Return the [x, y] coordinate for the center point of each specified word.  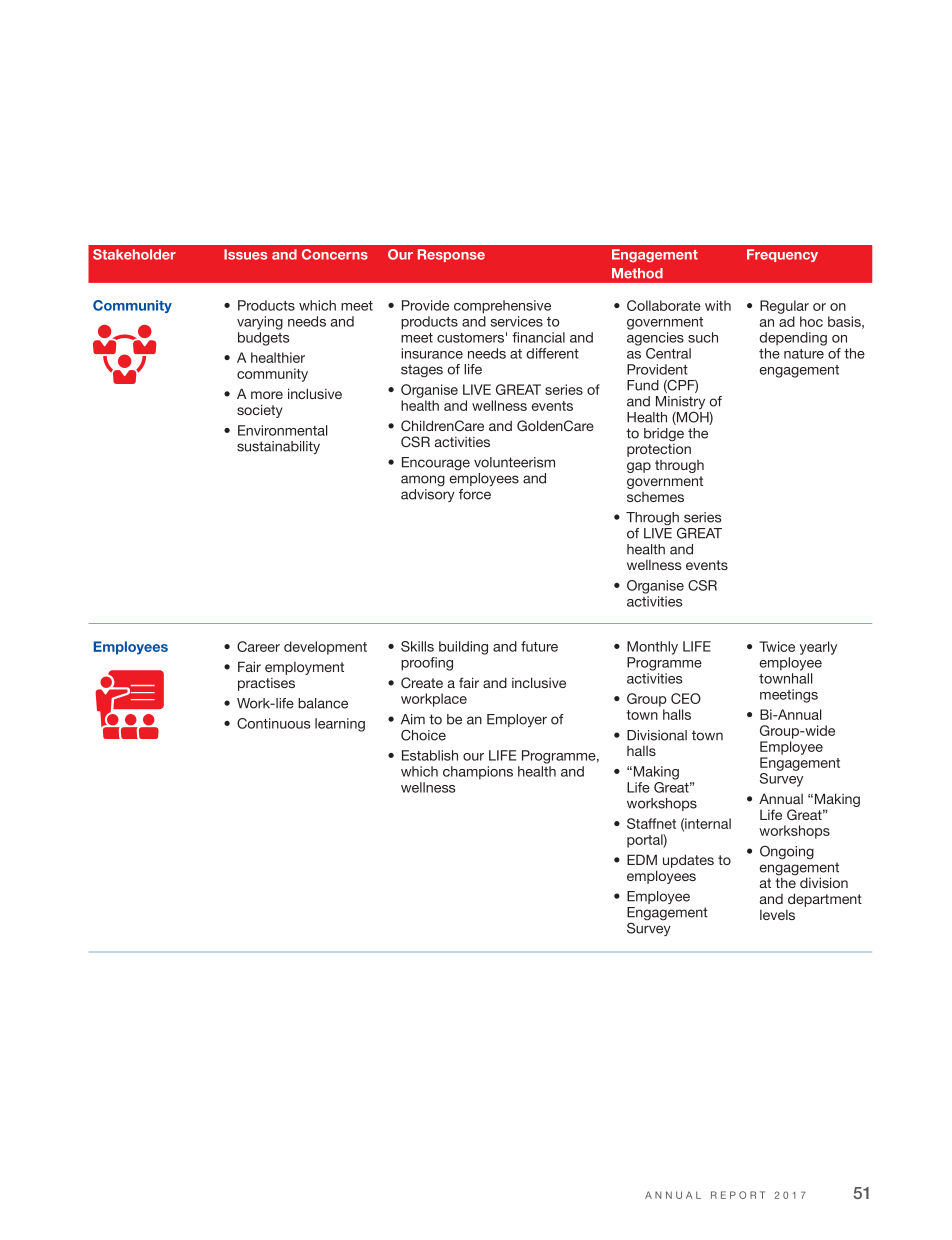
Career [258, 646]
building [463, 648]
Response [451, 255]
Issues [245, 254]
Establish [430, 755]
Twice [777, 646]
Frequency [782, 255]
